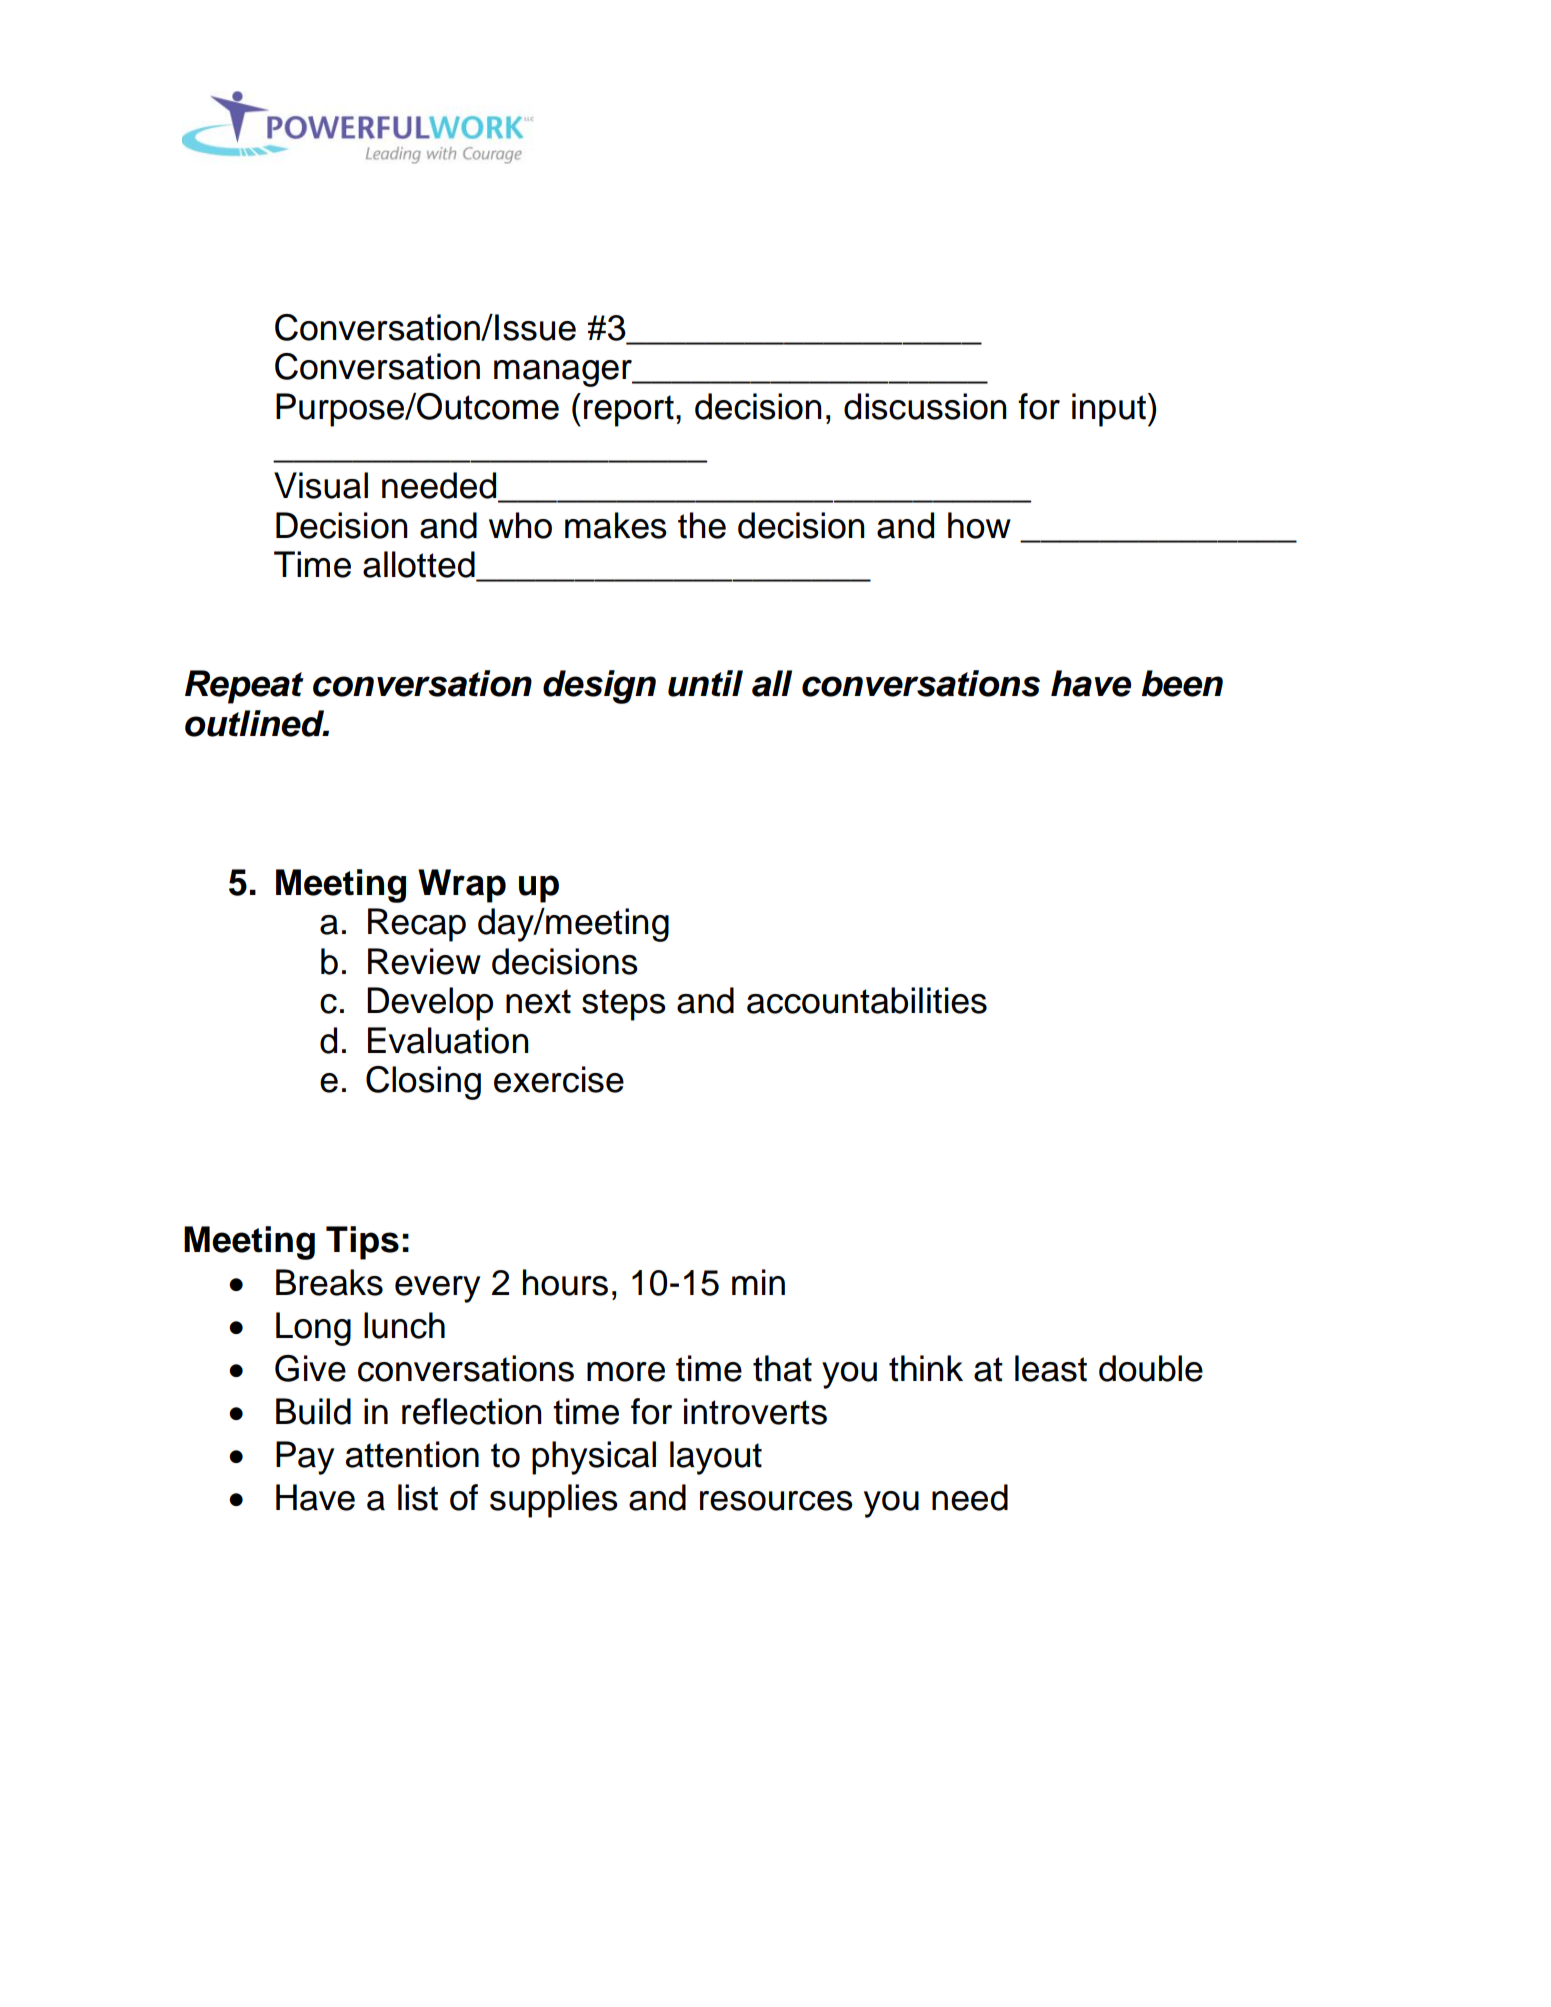  What do you see at coordinates (423, 1083) in the document?
I see `Closing` at bounding box center [423, 1083].
